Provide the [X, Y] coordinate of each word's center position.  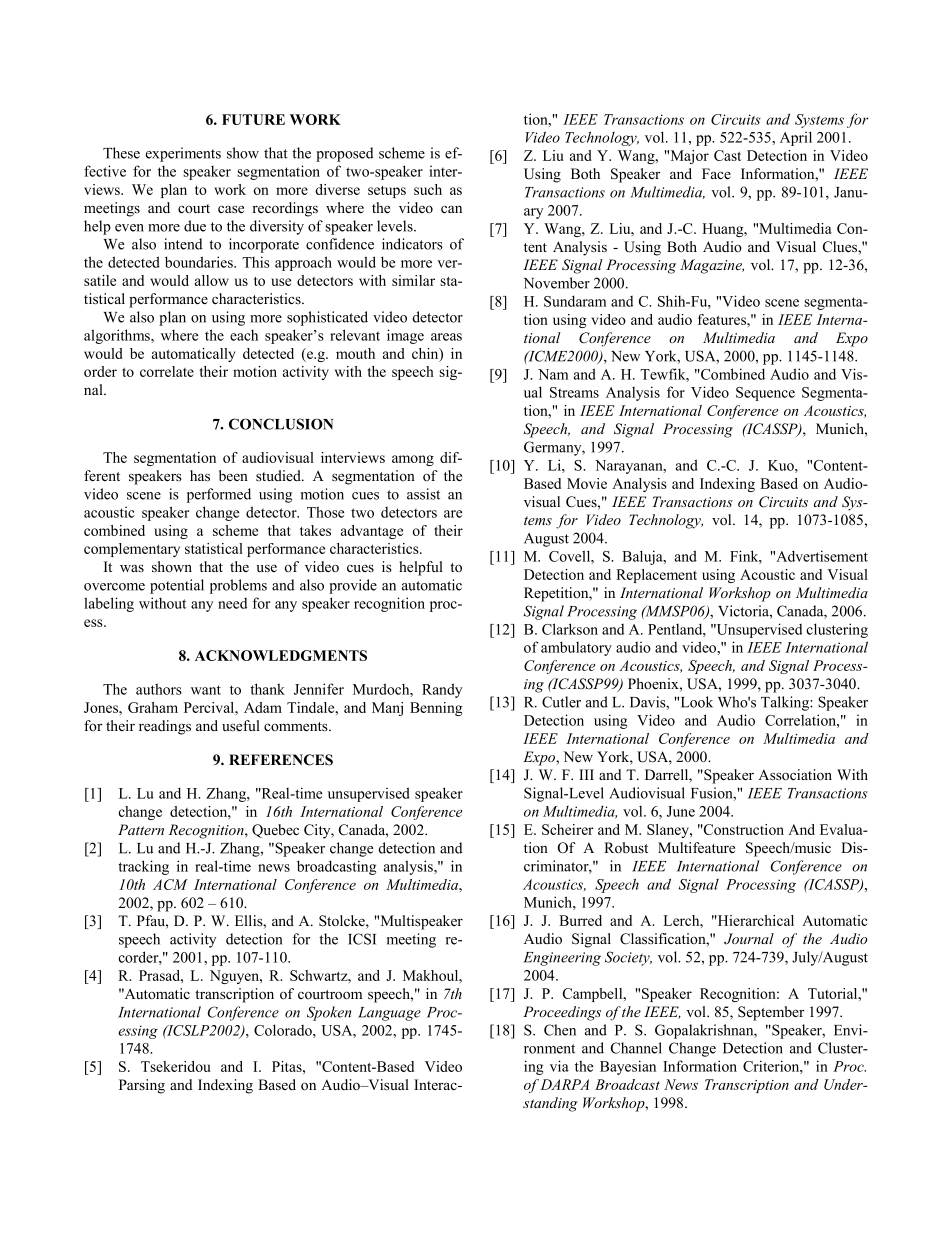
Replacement [656, 576]
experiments [183, 154]
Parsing [142, 1086]
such [428, 189]
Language [389, 1014]
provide [353, 586]
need [232, 603]
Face [716, 174]
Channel [636, 1048]
